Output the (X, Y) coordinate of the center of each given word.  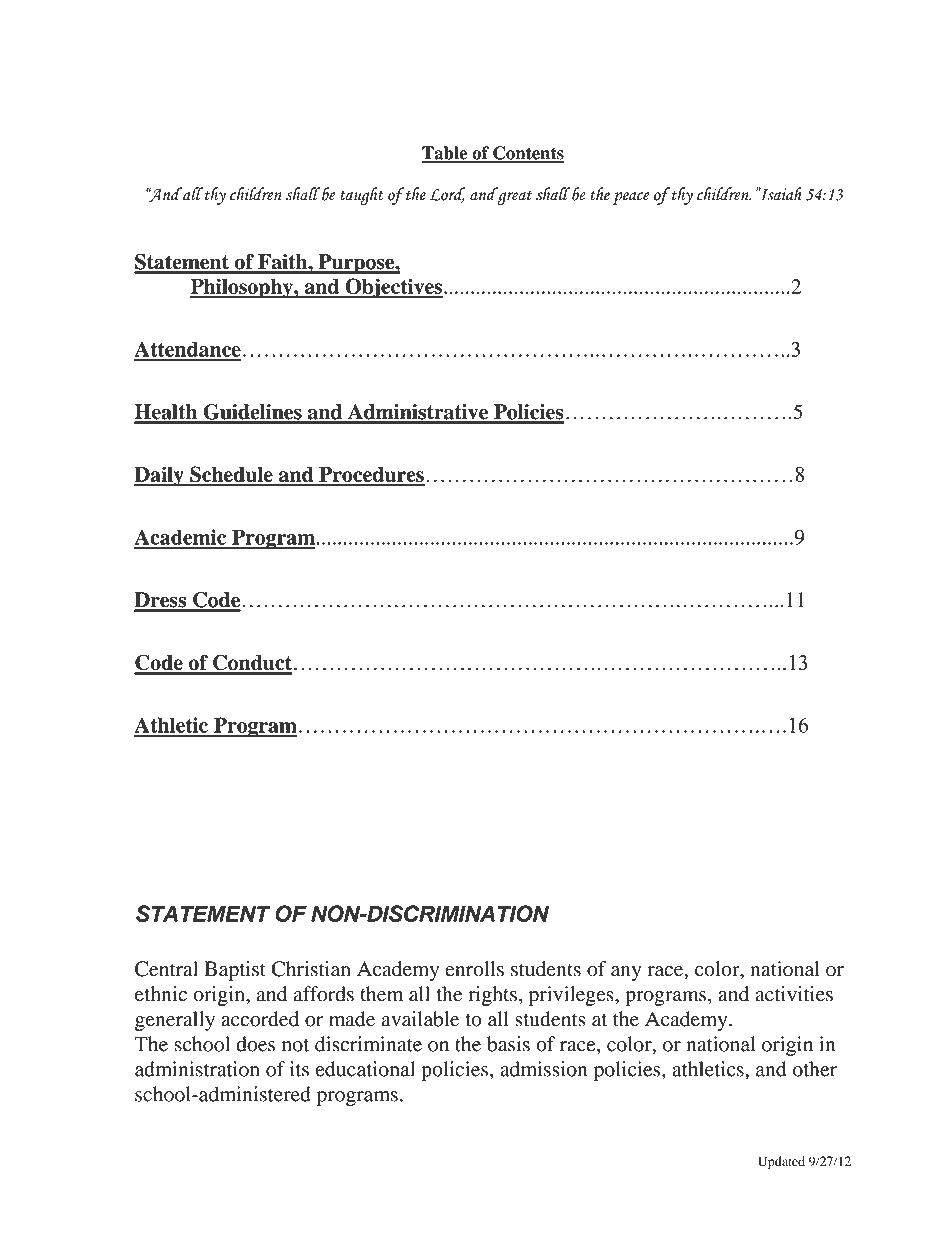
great (513, 196)
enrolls (474, 969)
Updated (781, 1162)
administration (197, 1069)
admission (543, 1069)
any (626, 973)
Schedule (231, 475)
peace (631, 198)
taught (361, 196)
